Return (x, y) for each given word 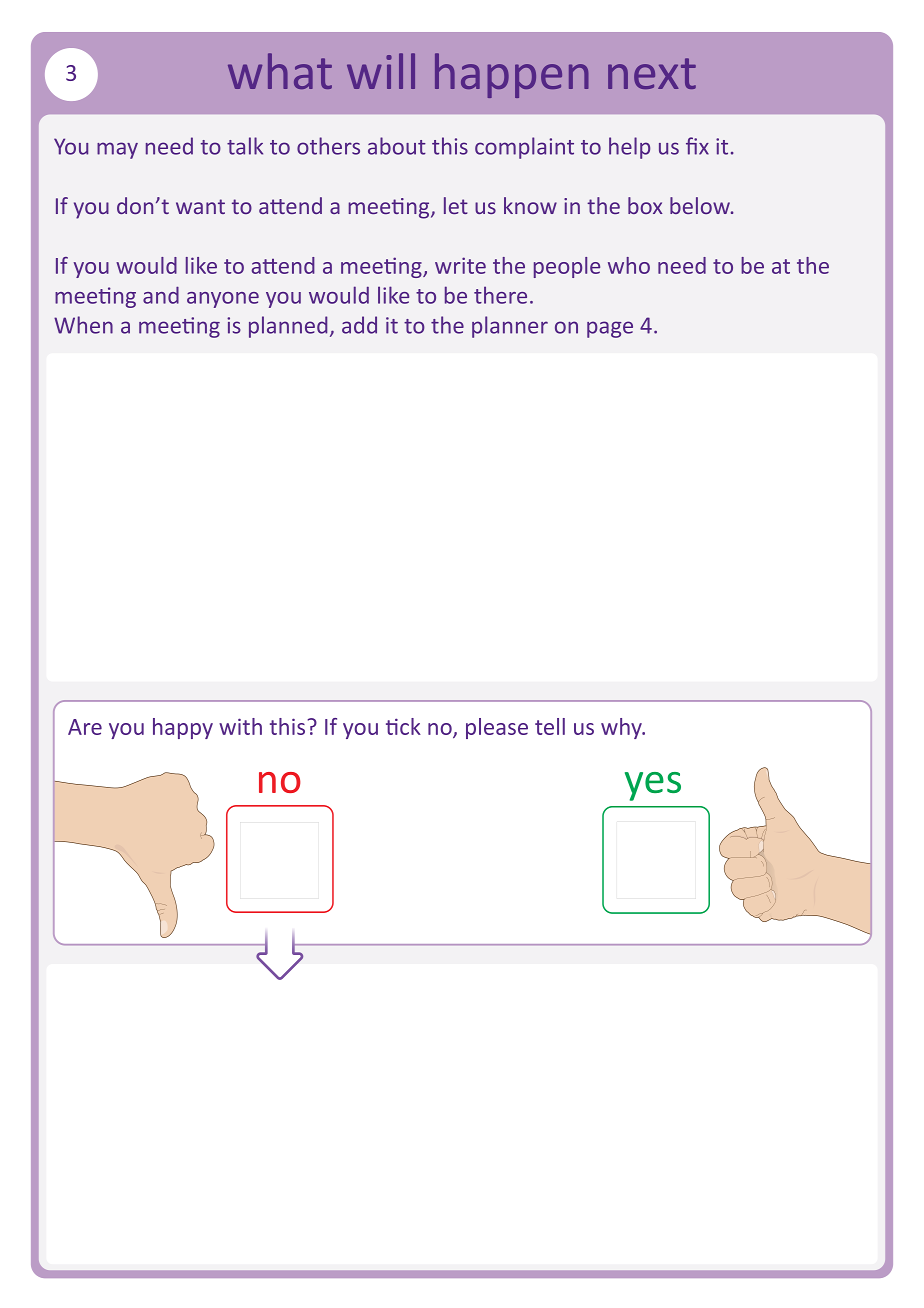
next (652, 73)
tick (403, 726)
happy (183, 728)
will (381, 71)
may (117, 150)
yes (653, 786)
